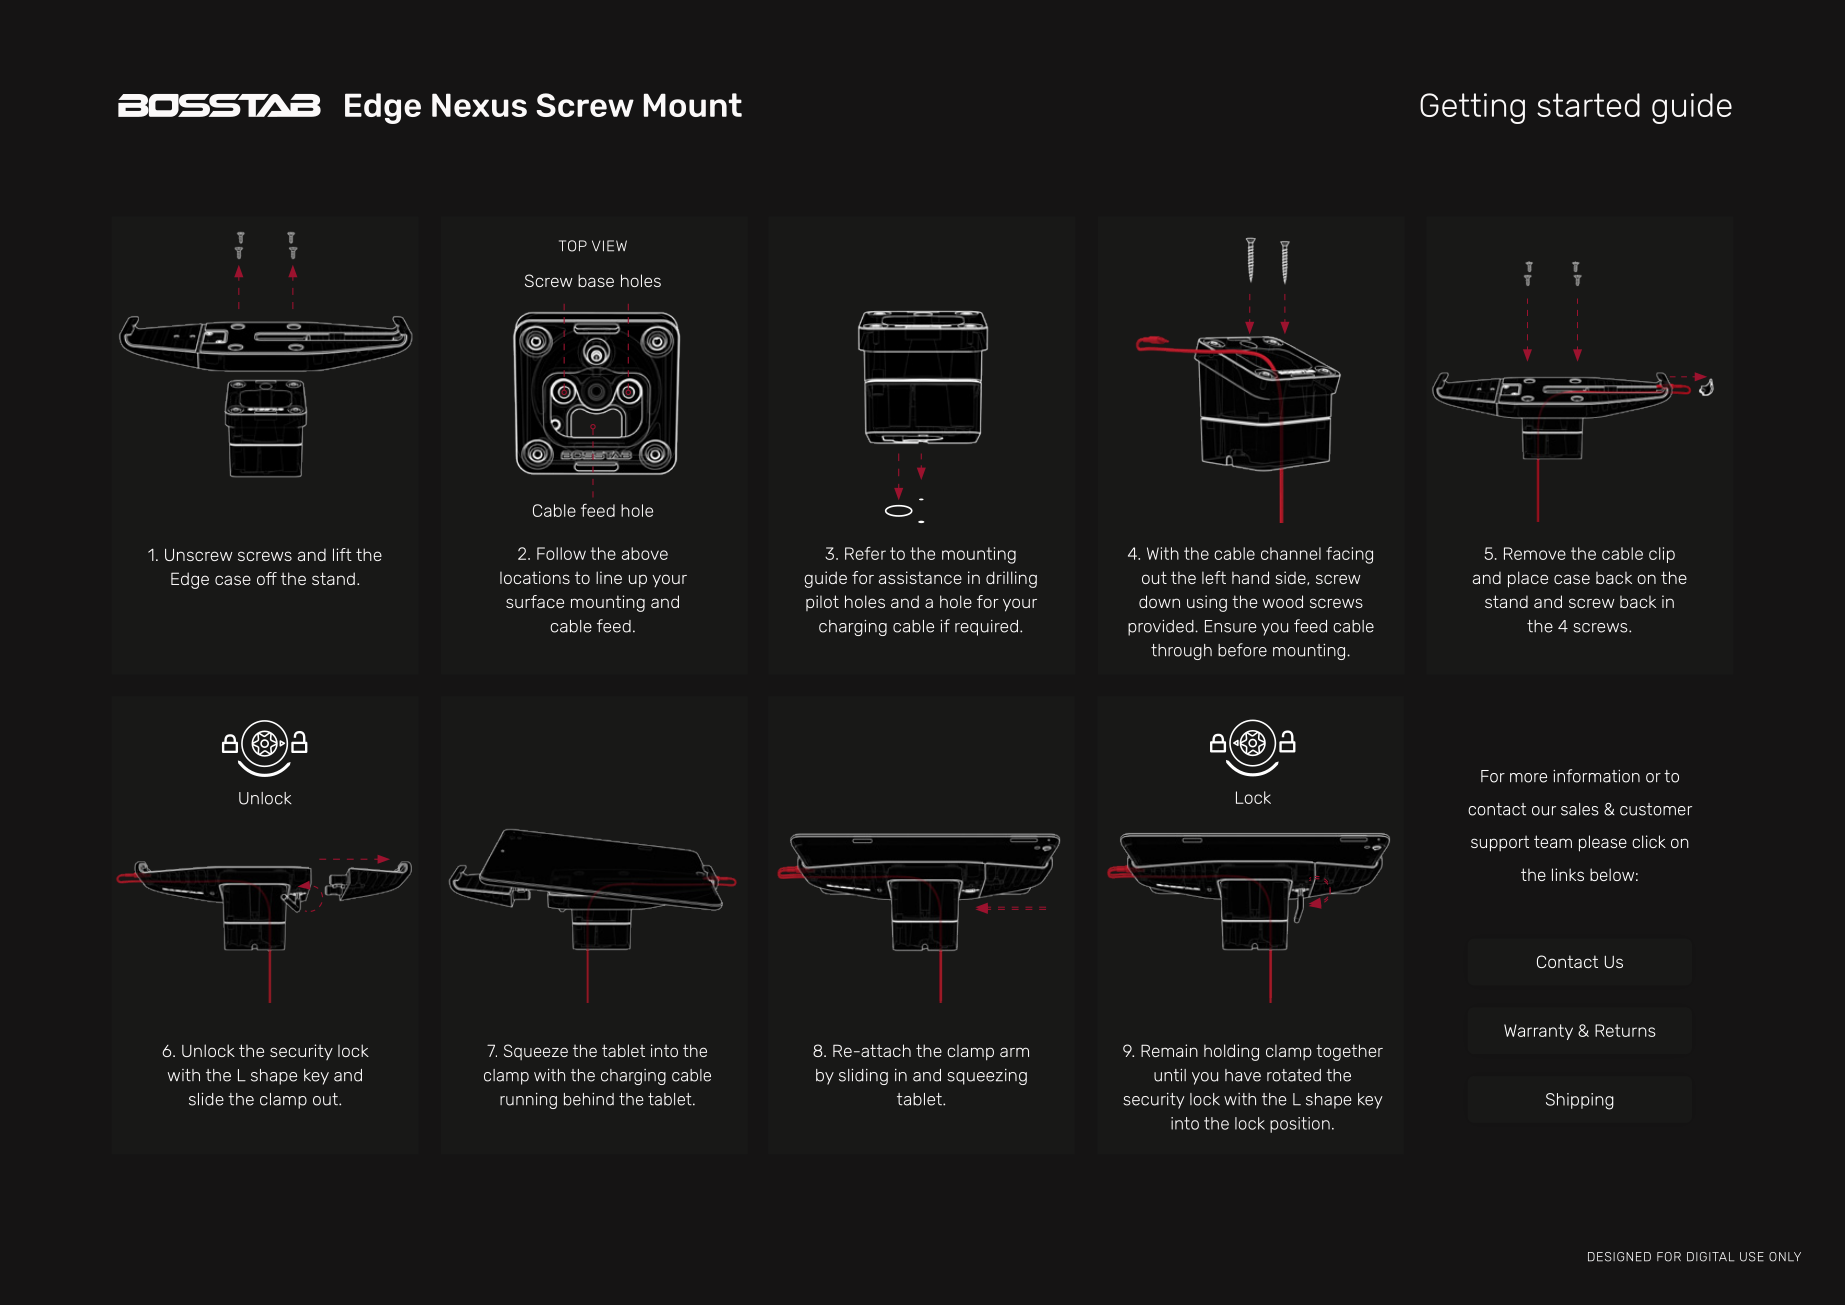 This document has width=1845, height=1305. Describe the element at coordinates (987, 1077) in the document. I see `squeezing` at that location.
